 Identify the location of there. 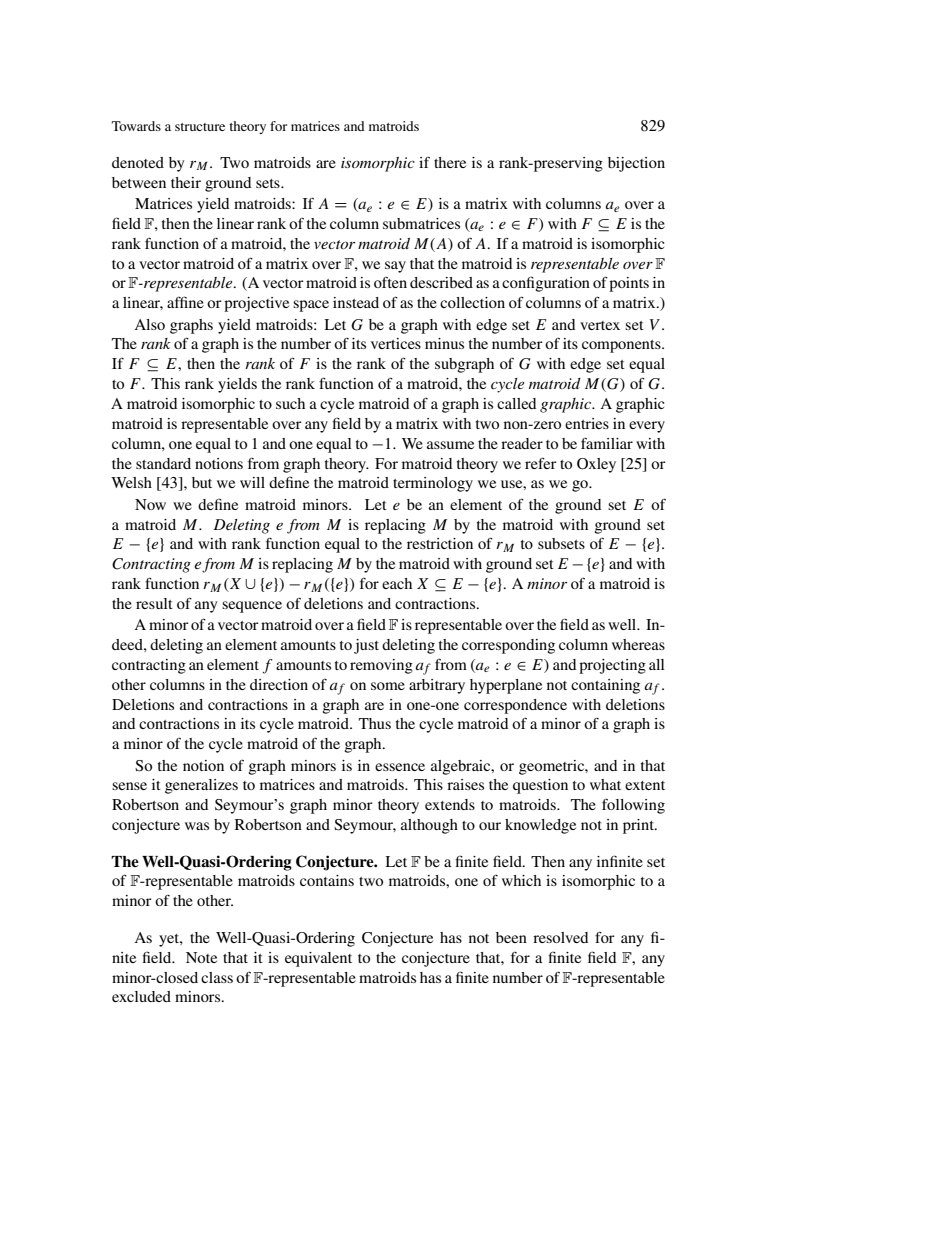
(450, 162).
